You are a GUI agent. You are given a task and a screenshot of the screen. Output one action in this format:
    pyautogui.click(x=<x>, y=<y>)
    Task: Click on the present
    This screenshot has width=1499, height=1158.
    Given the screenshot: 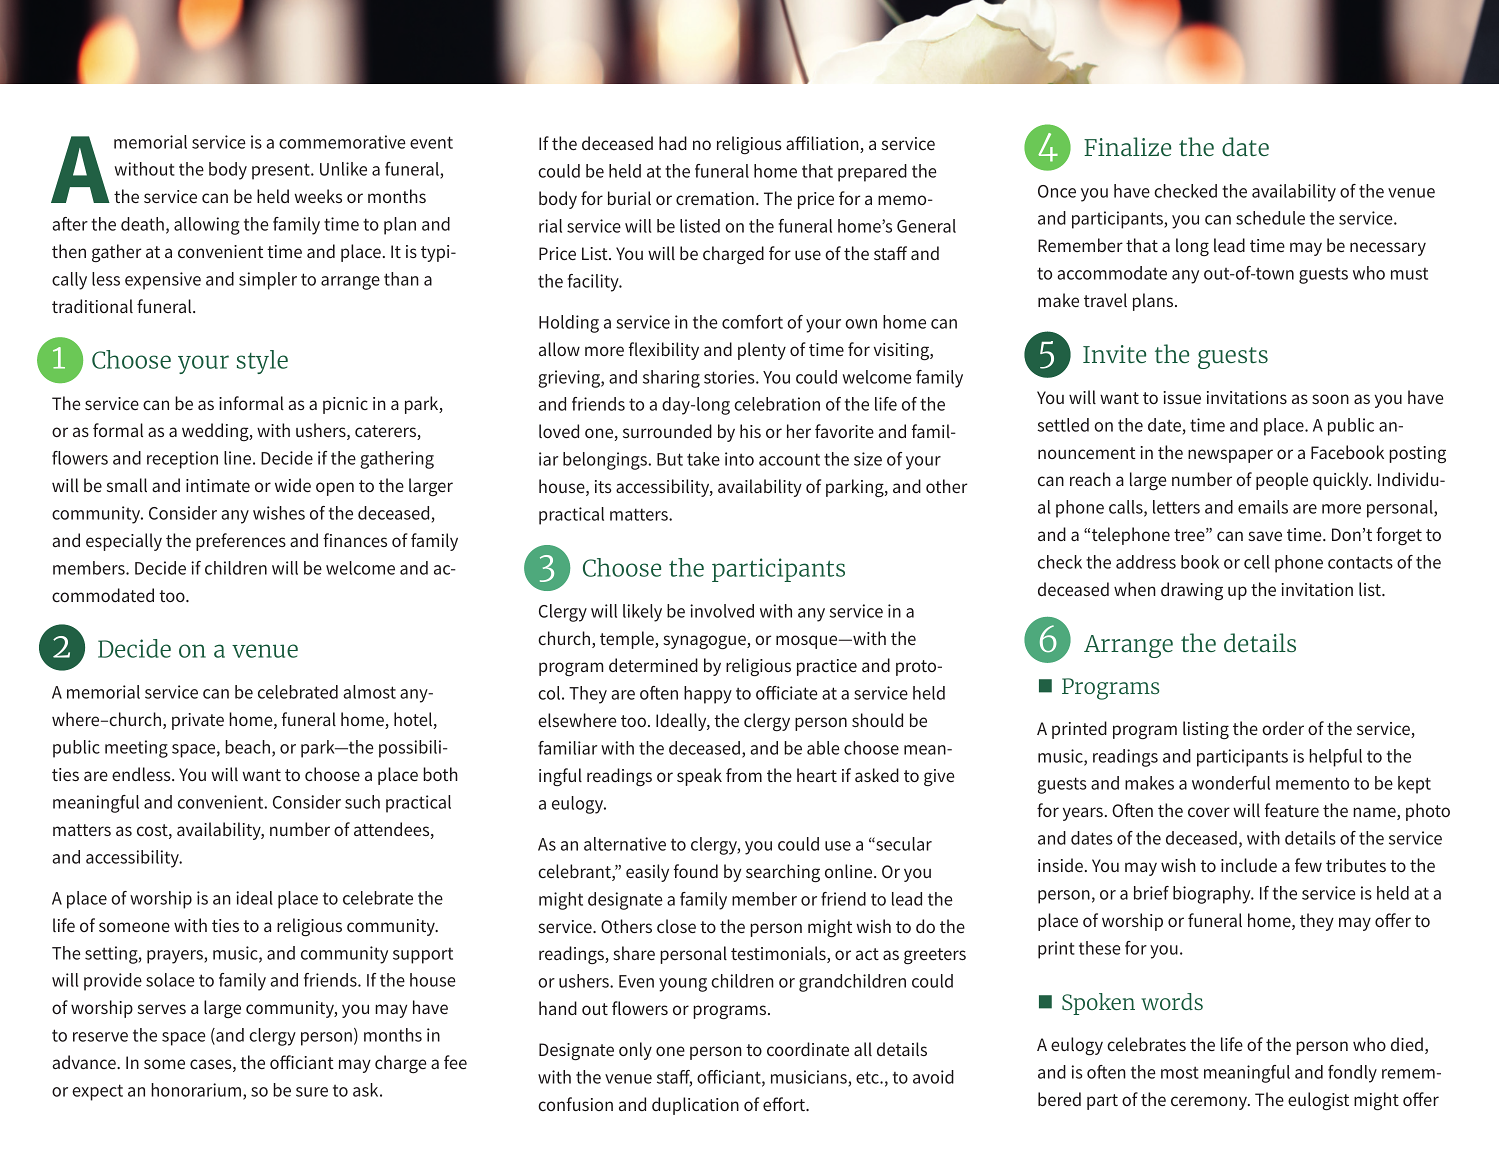 What is the action you would take?
    pyautogui.click(x=282, y=171)
